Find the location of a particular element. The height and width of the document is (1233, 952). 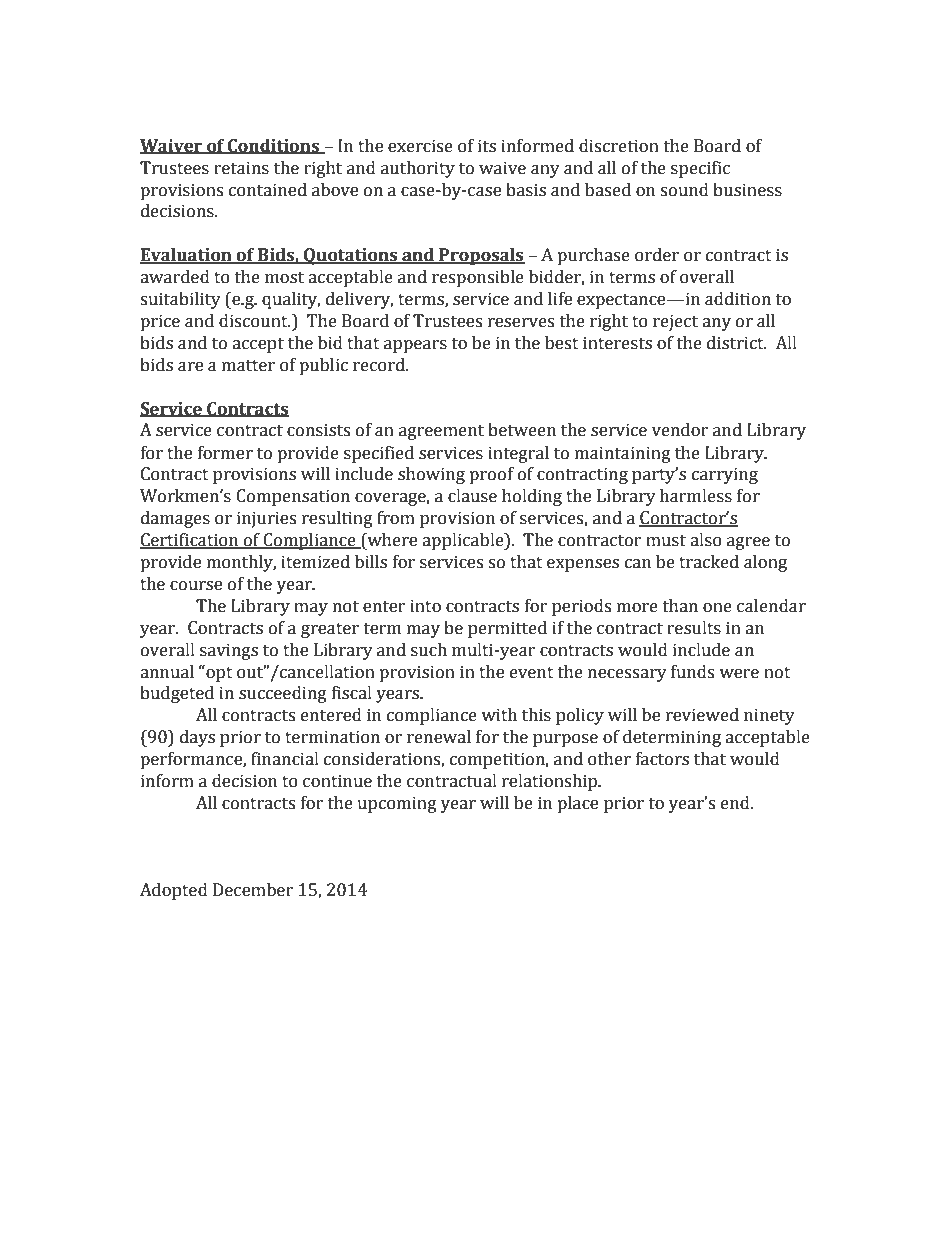

specific is located at coordinates (700, 169).
